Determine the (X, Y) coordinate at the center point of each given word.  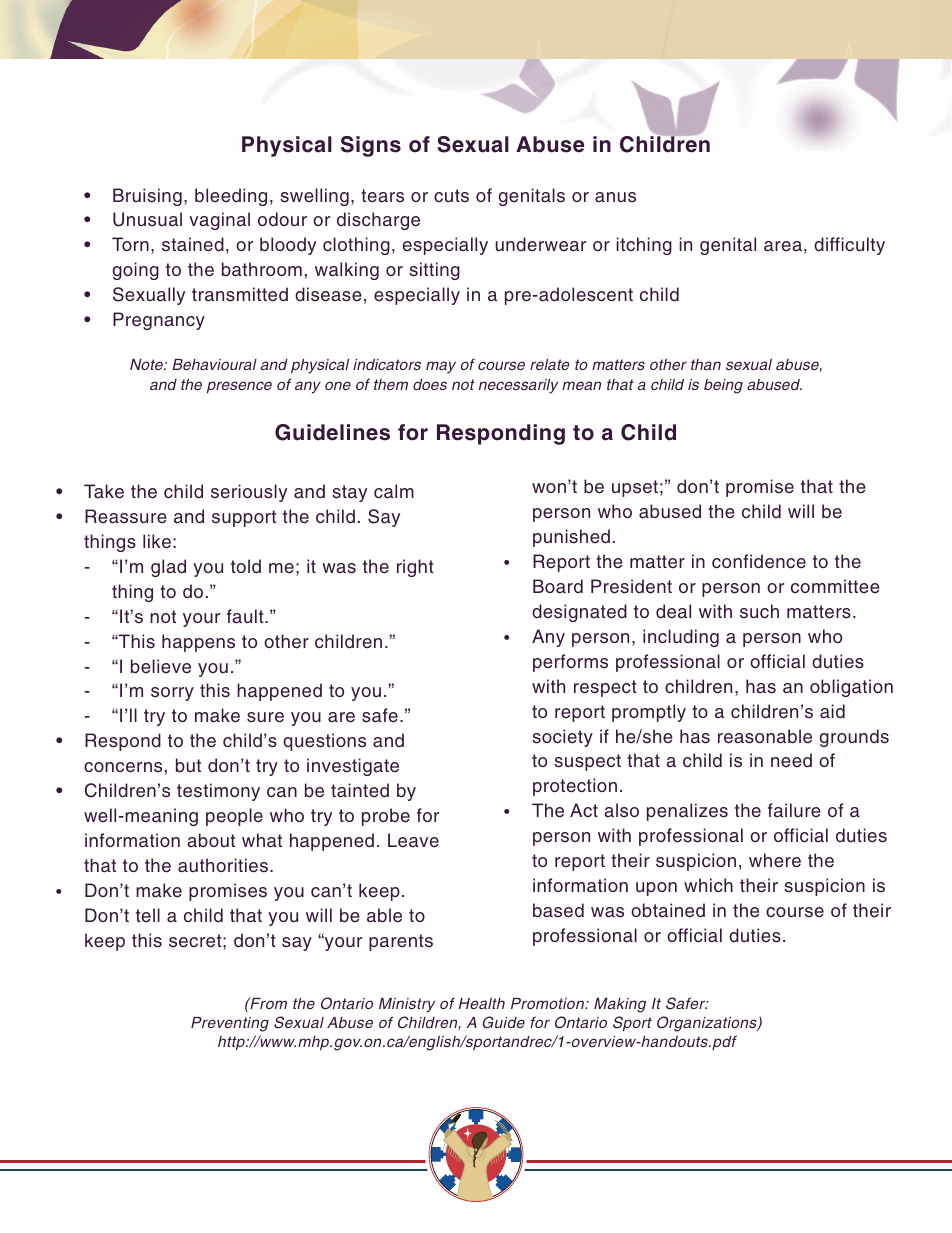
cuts (451, 196)
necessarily (518, 386)
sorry (172, 694)
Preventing (230, 1024)
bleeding (231, 197)
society (562, 738)
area (783, 246)
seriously (249, 493)
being (723, 386)
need (791, 760)
